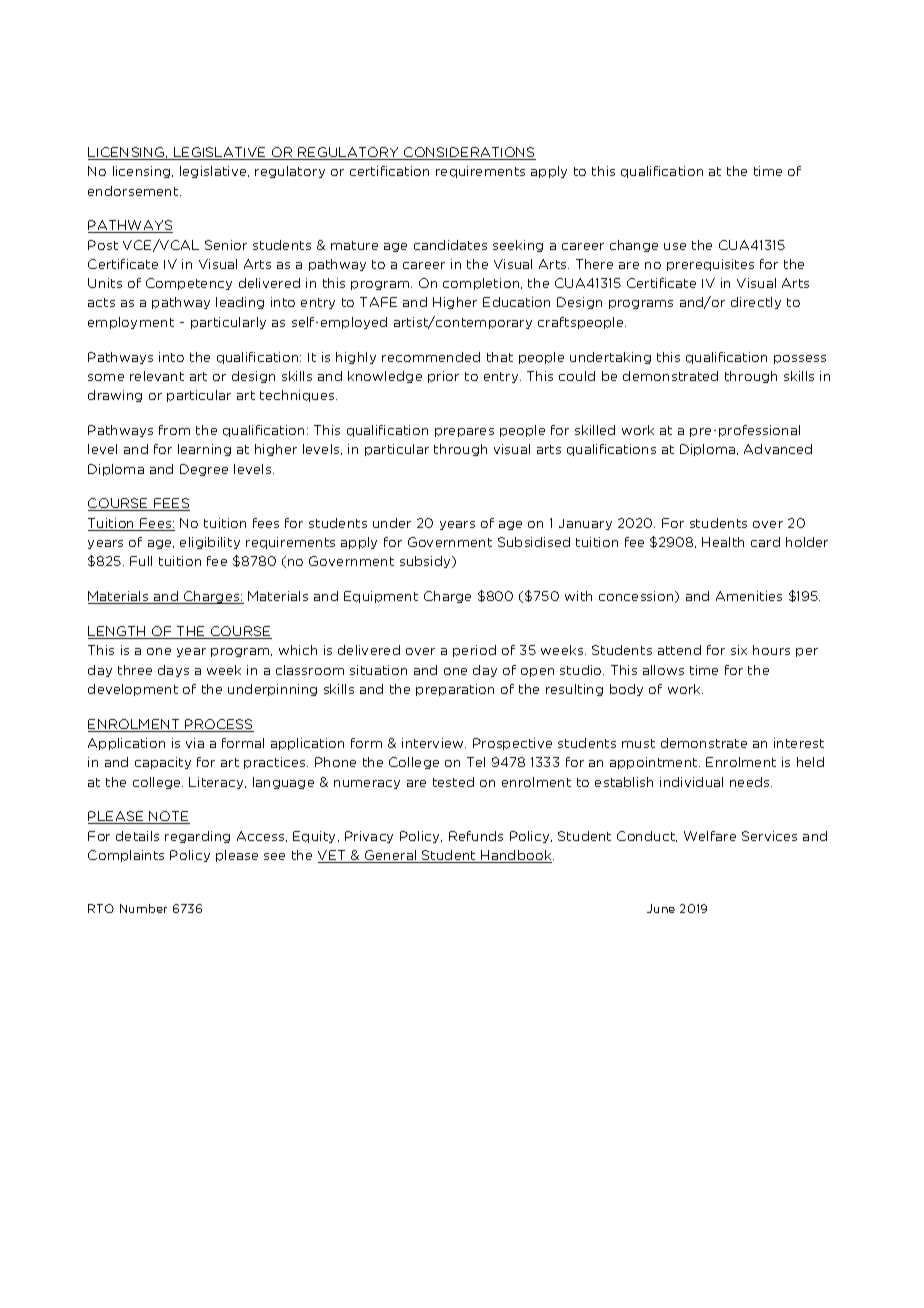 This screenshot has width=924, height=1308. What do you see at coordinates (426, 562) in the screenshot?
I see `subsidy` at bounding box center [426, 562].
